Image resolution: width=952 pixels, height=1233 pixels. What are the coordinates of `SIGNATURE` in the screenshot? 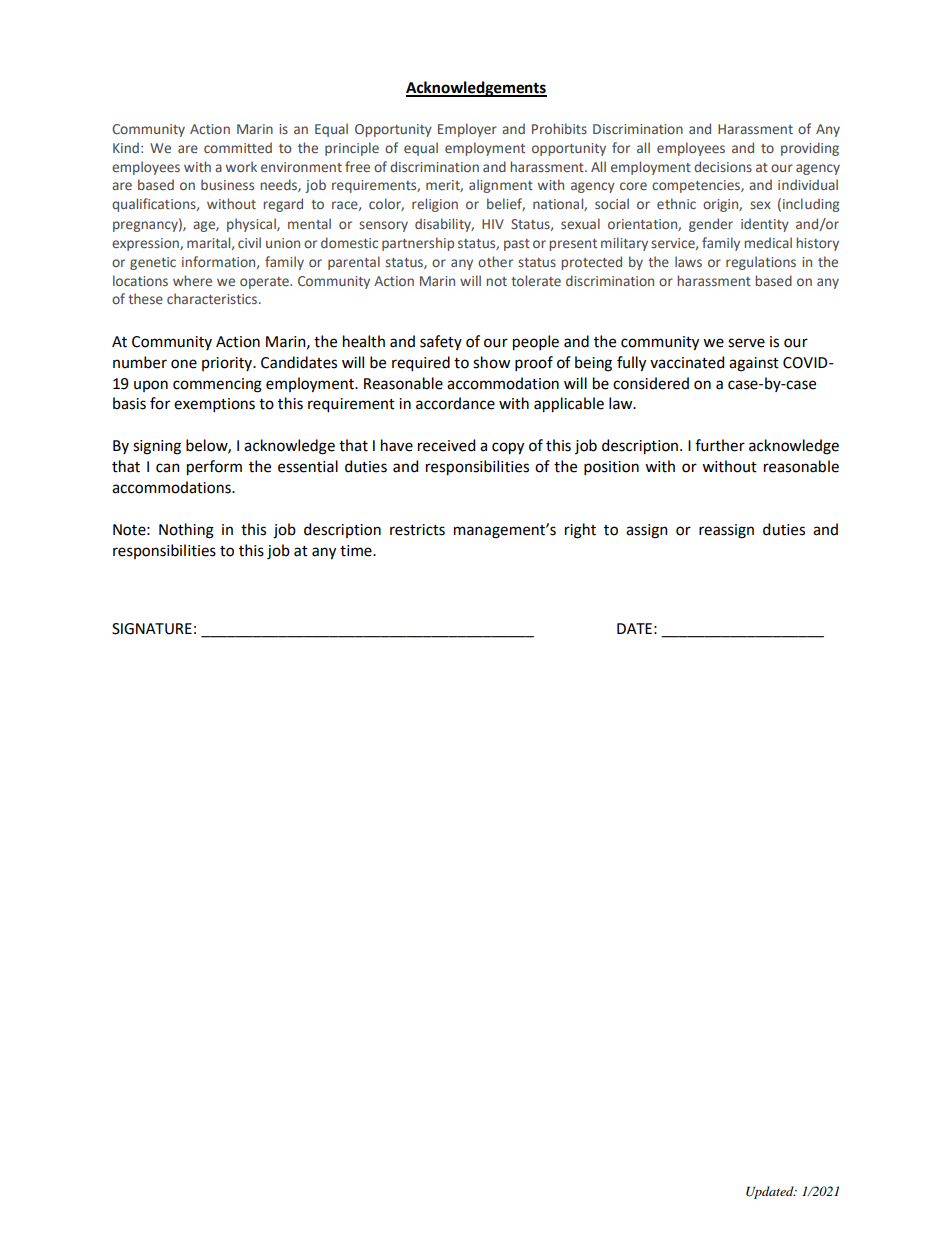 It's located at (152, 629).
